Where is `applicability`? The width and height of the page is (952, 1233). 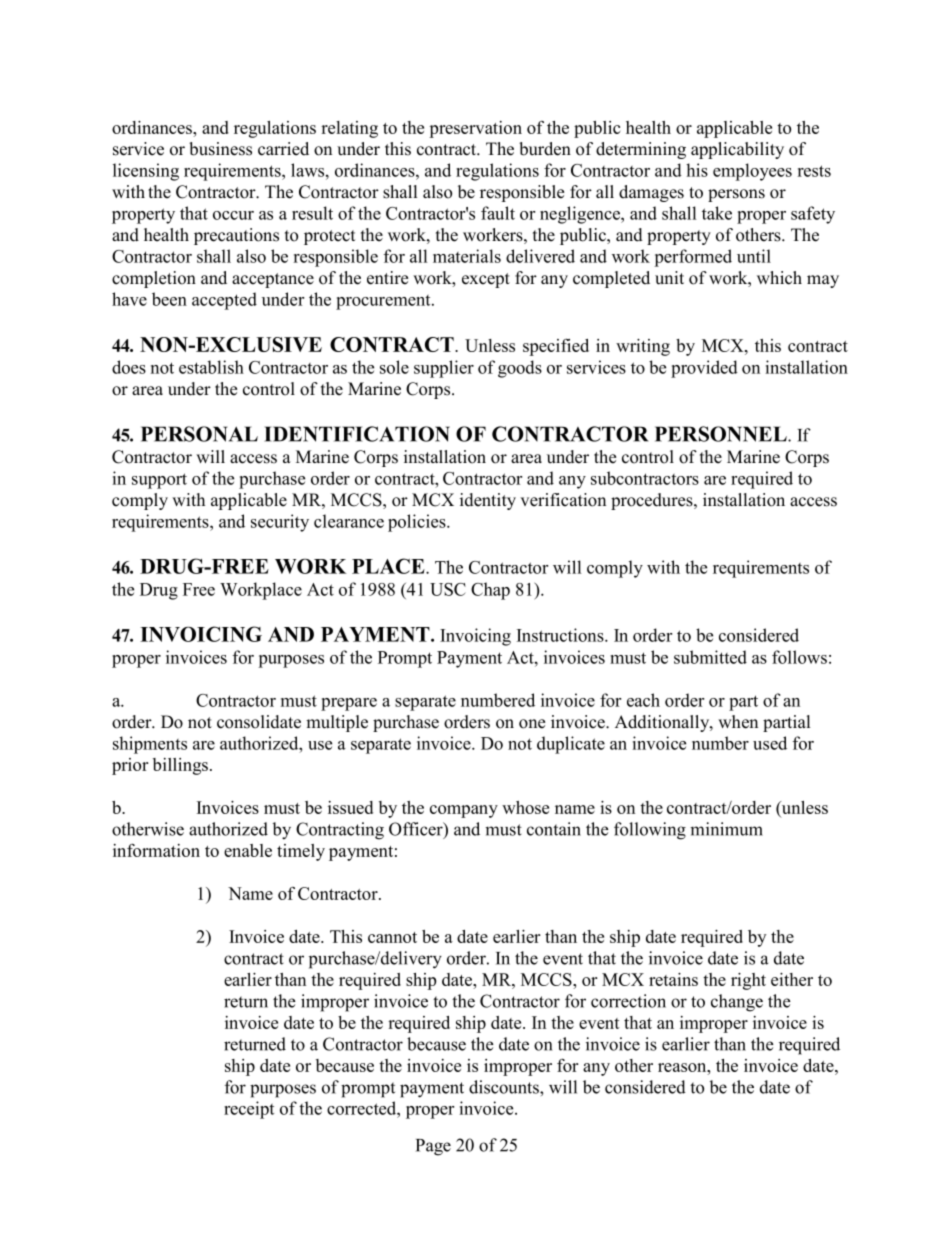
applicability is located at coordinates (737, 150).
